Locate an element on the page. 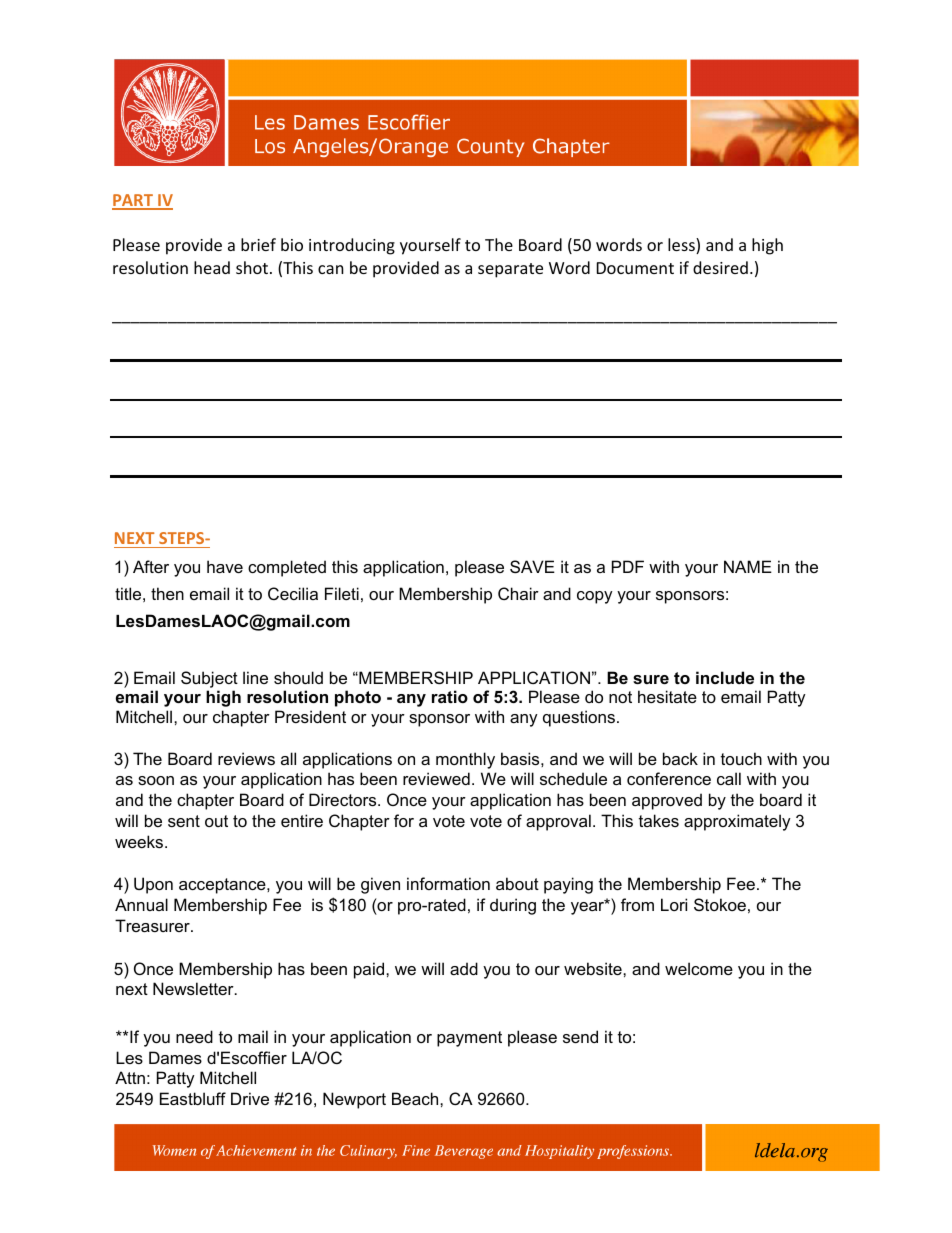 The width and height of the document is (952, 1233). ratio is located at coordinates (450, 696).
